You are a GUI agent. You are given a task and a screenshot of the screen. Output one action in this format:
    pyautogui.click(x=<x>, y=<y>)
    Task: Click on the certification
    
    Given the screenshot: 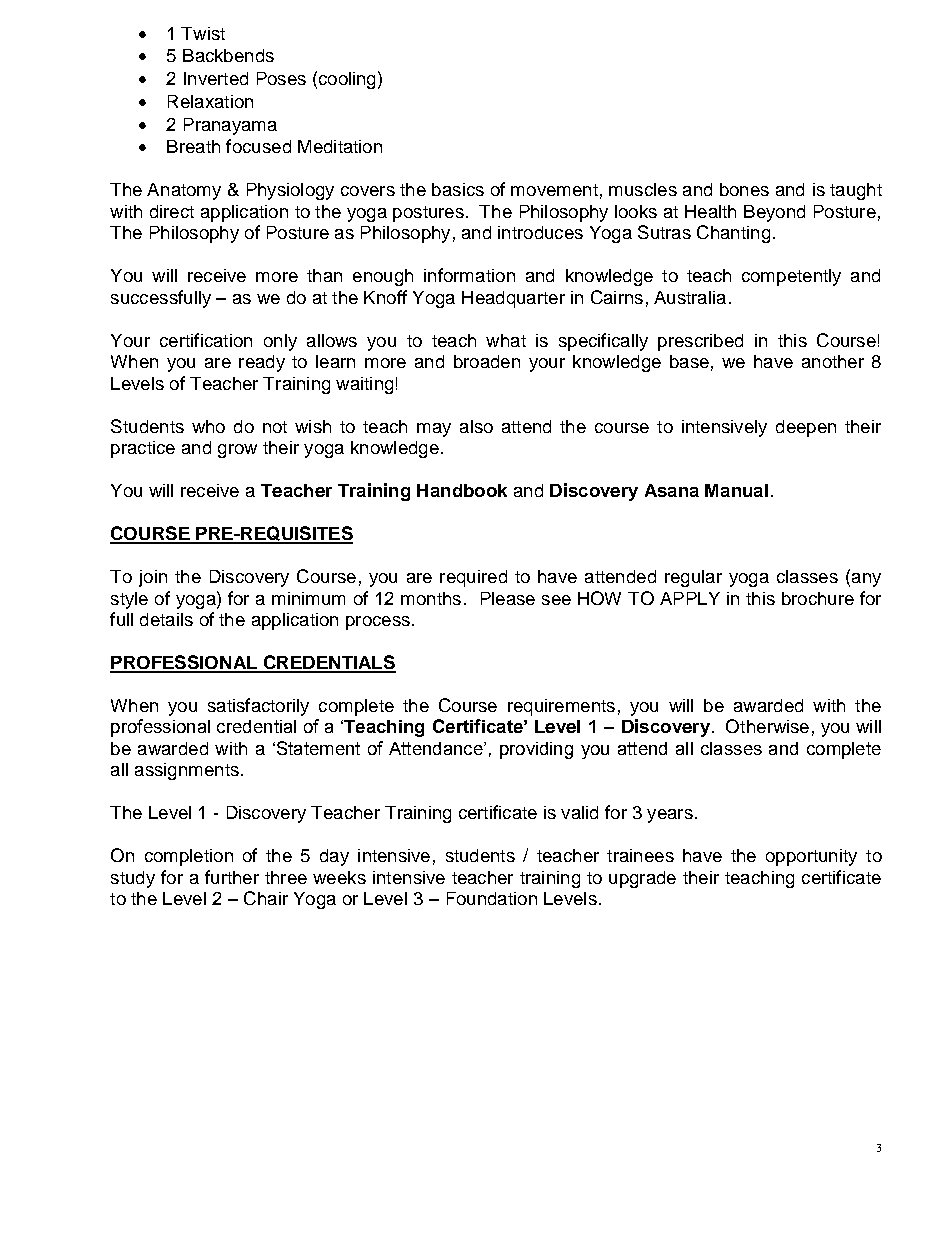 What is the action you would take?
    pyautogui.click(x=206, y=340)
